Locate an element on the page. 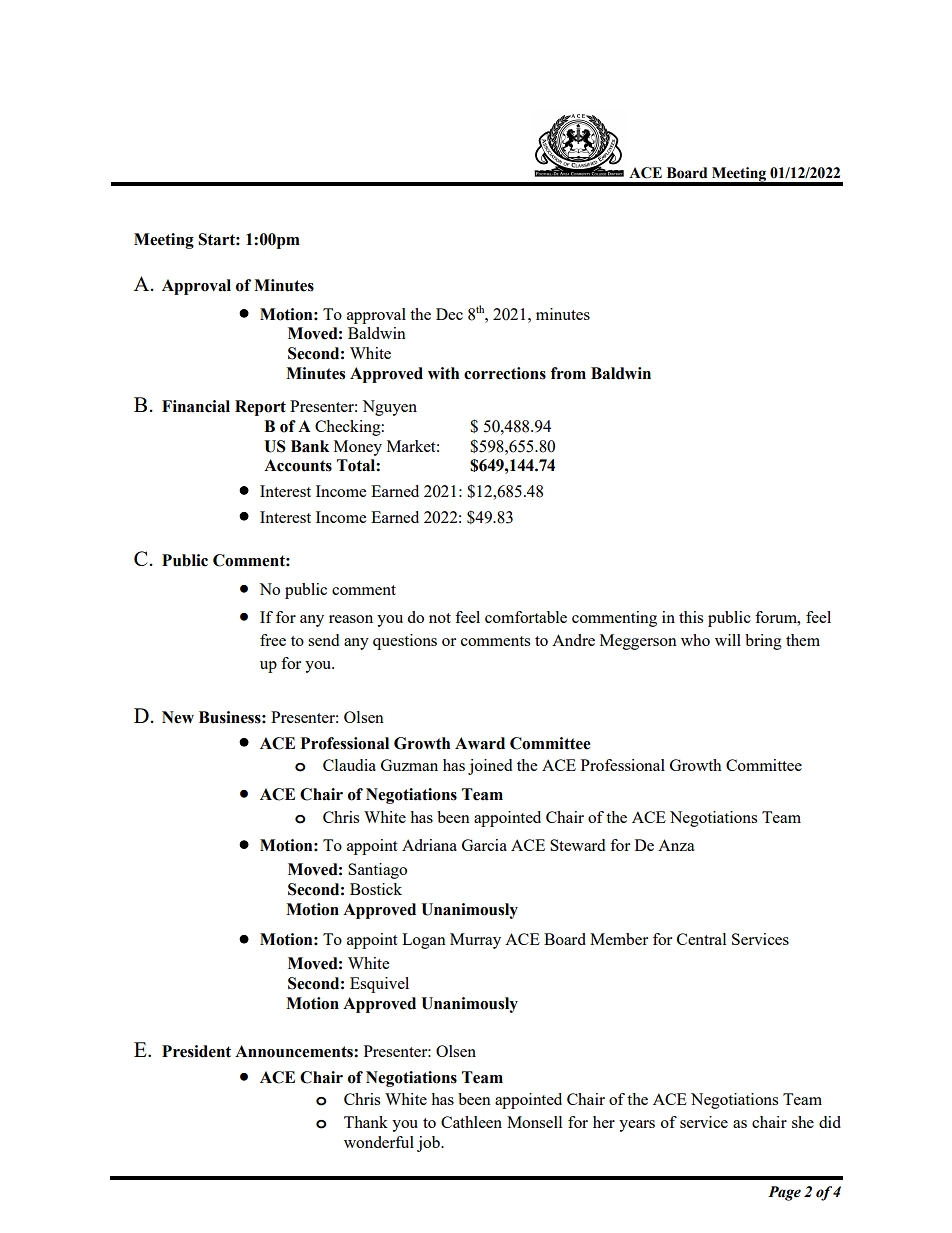 This image has height=1233, width=952. corrections is located at coordinates (505, 373).
